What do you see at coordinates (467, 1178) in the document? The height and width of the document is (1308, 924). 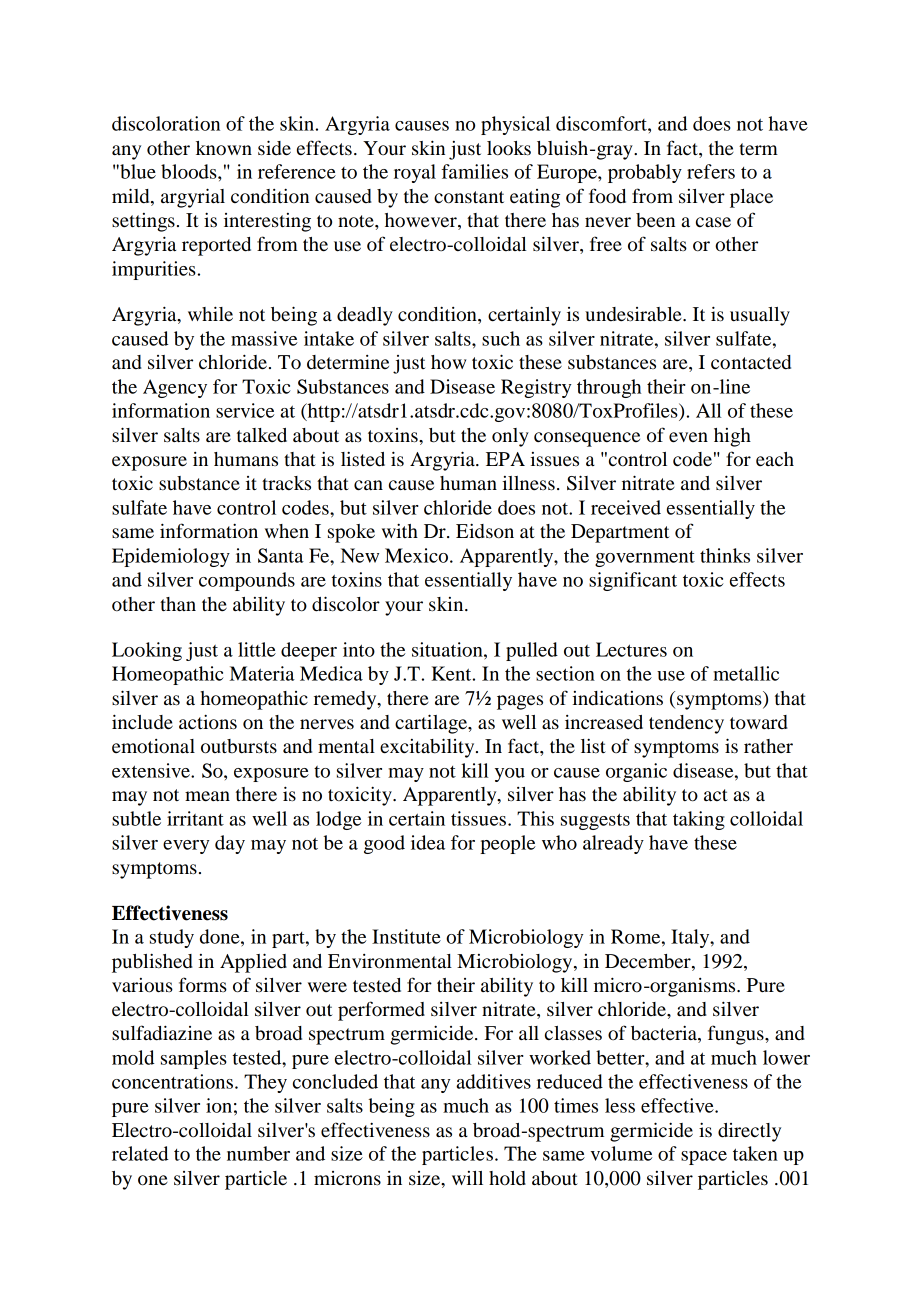 I see `will` at bounding box center [467, 1178].
